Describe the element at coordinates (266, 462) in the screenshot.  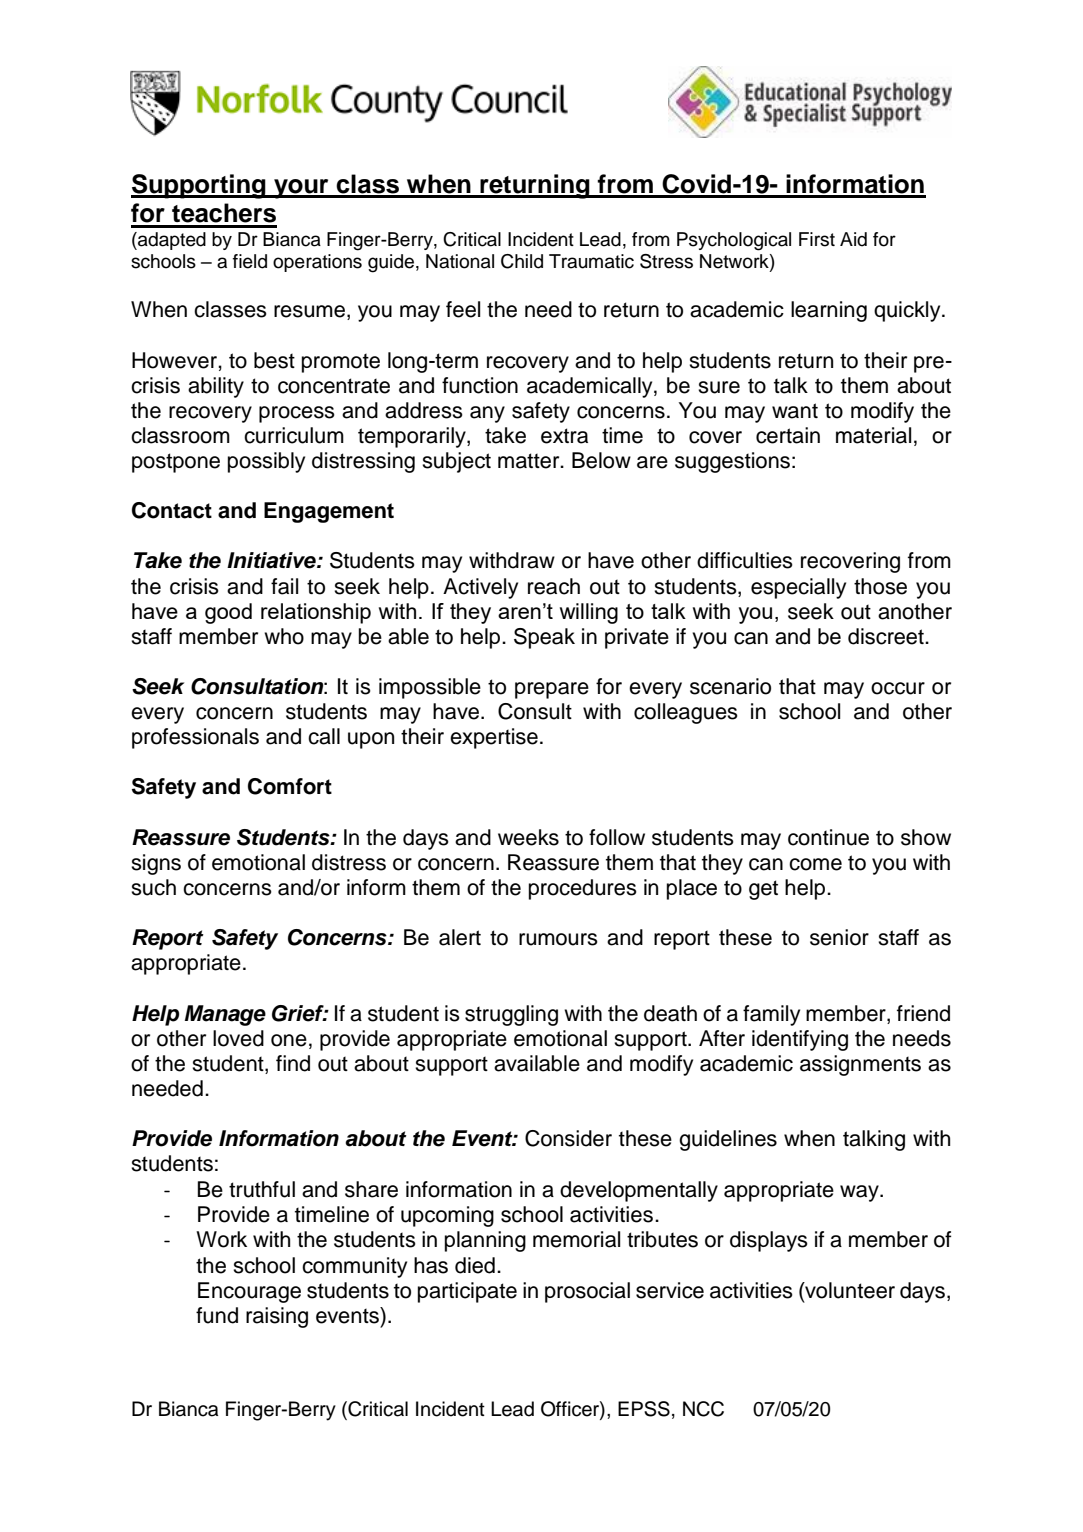
I see `possibly` at that location.
